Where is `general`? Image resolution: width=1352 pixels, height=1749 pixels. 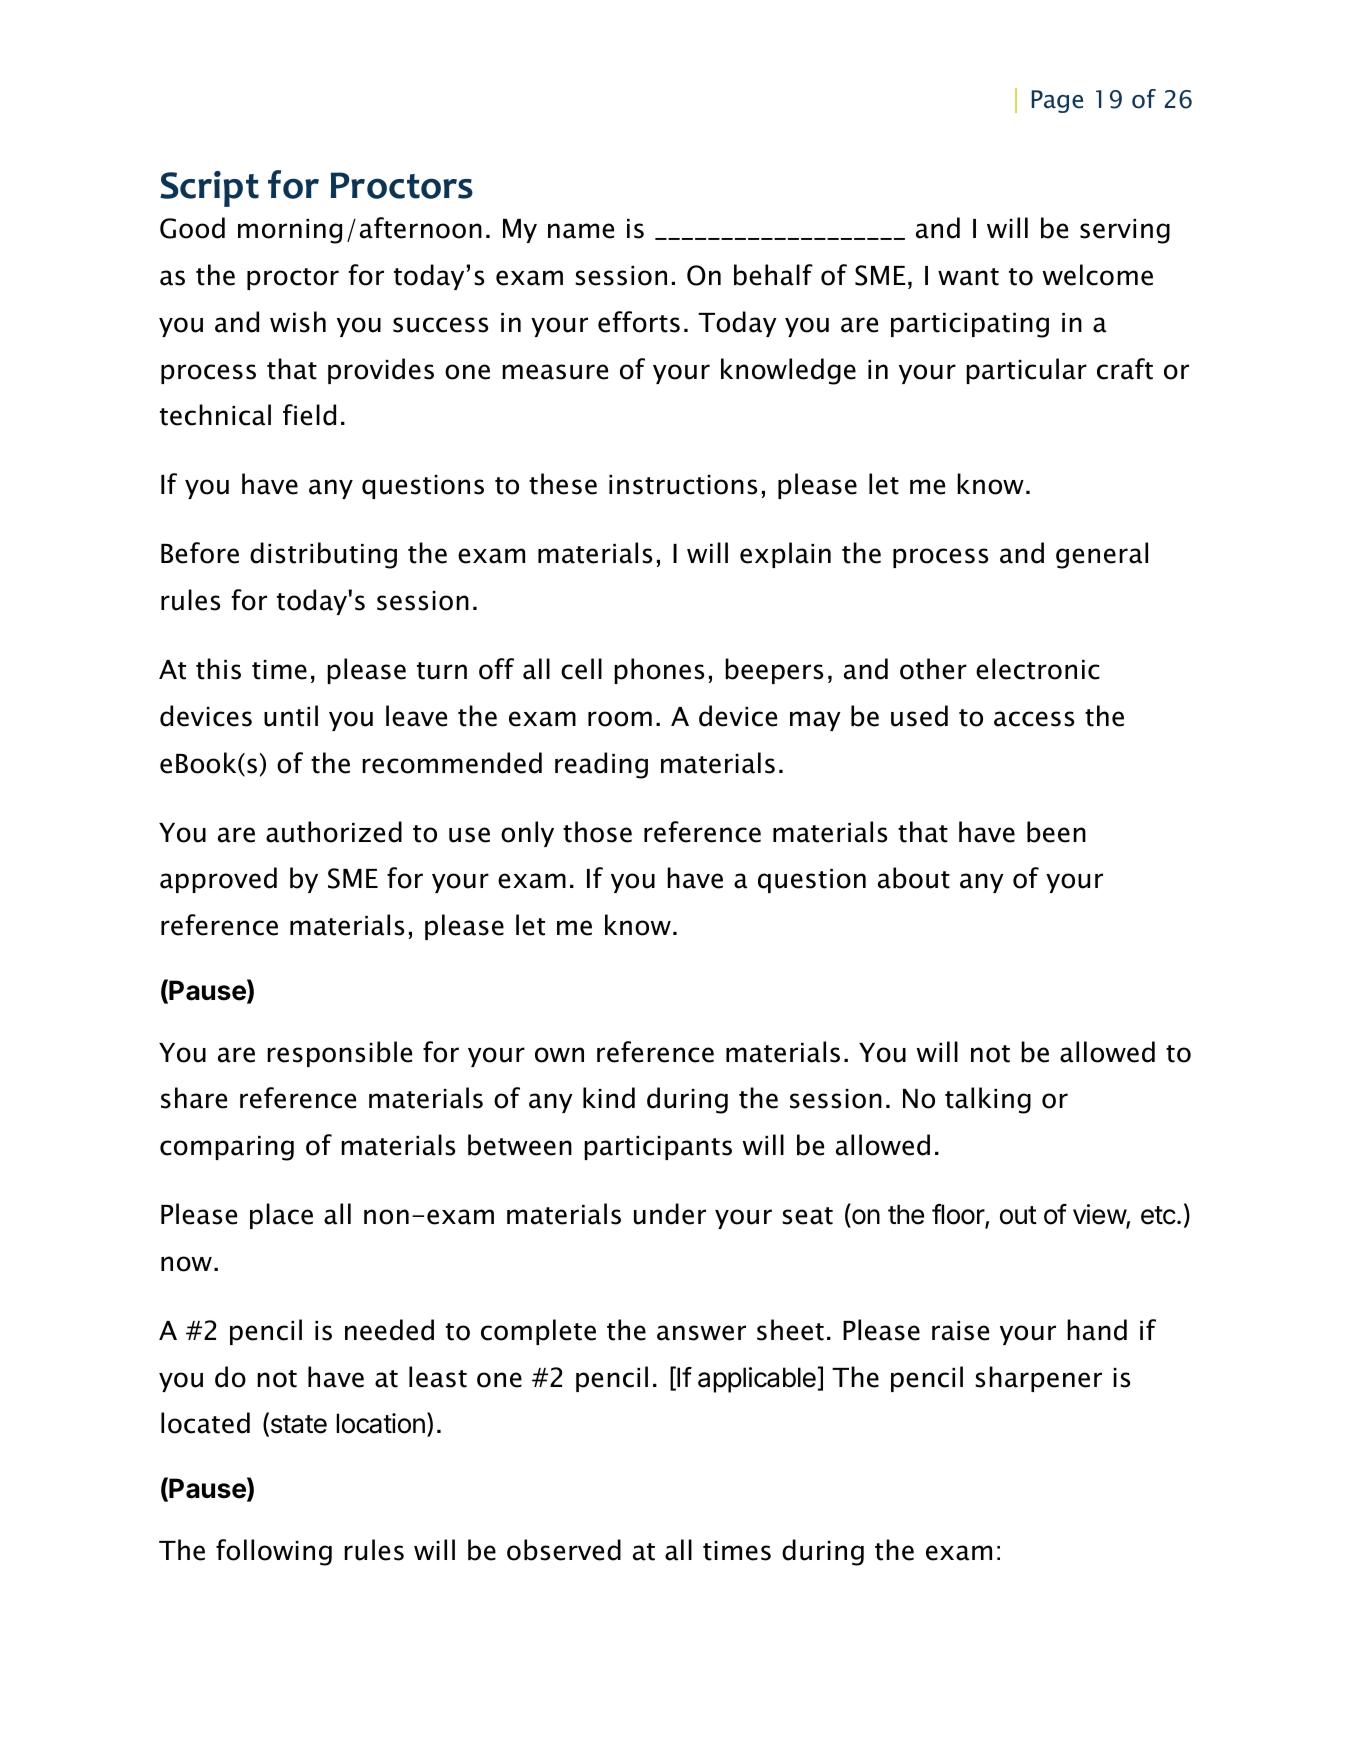 general is located at coordinates (1102, 555).
